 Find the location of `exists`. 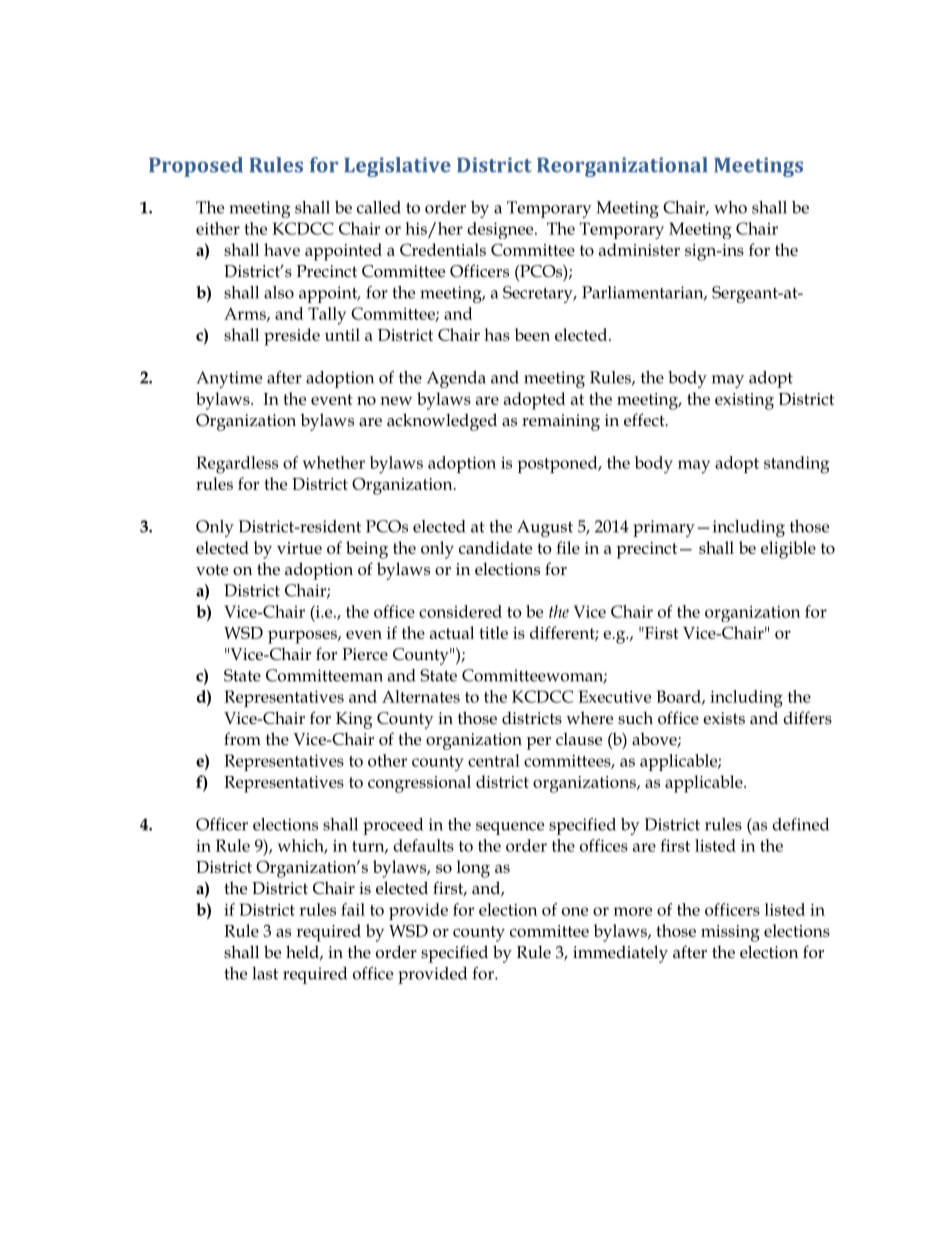

exists is located at coordinates (724, 718).
